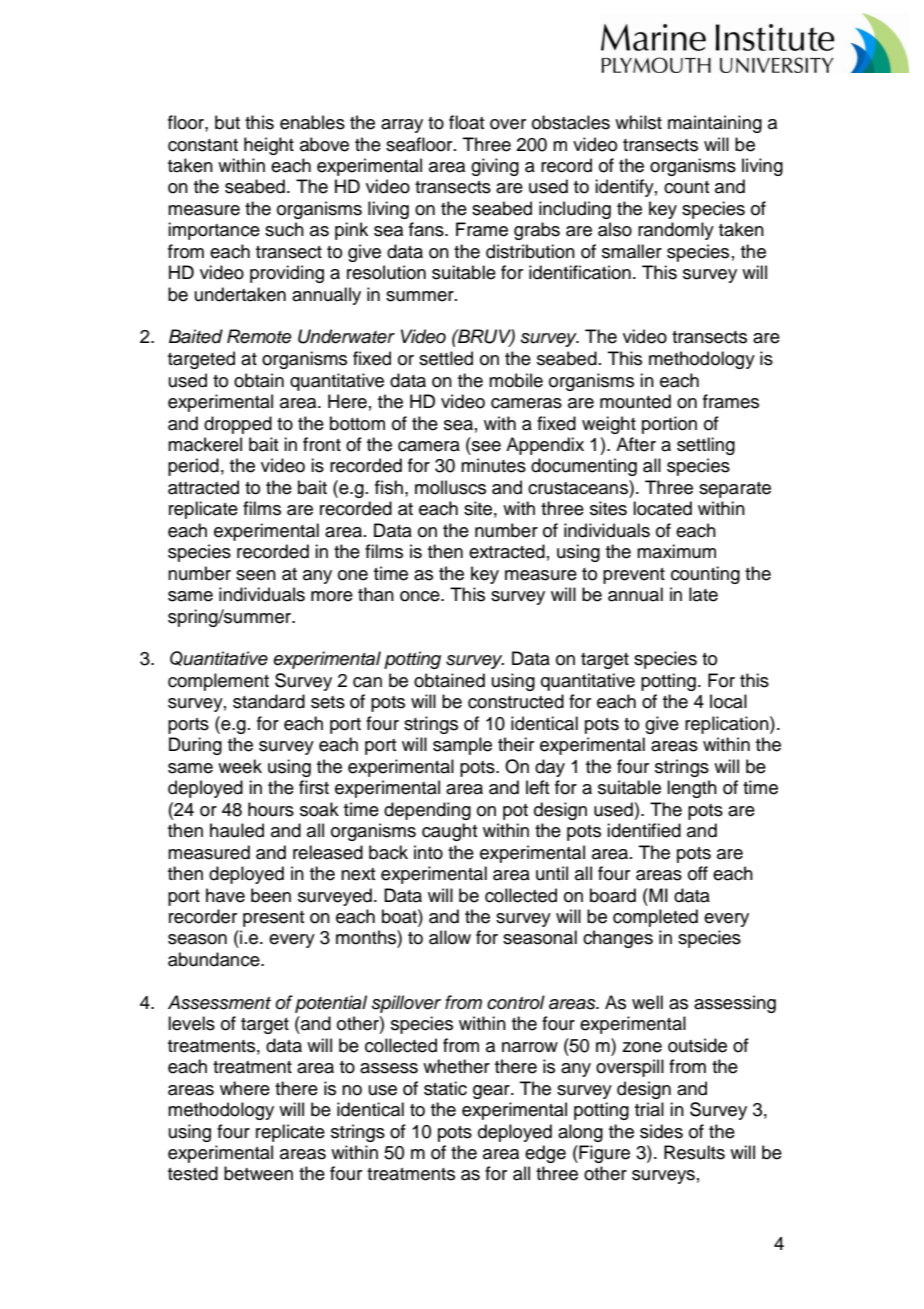 The height and width of the document is (1309, 924). What do you see at coordinates (269, 146) in the document?
I see `height` at bounding box center [269, 146].
